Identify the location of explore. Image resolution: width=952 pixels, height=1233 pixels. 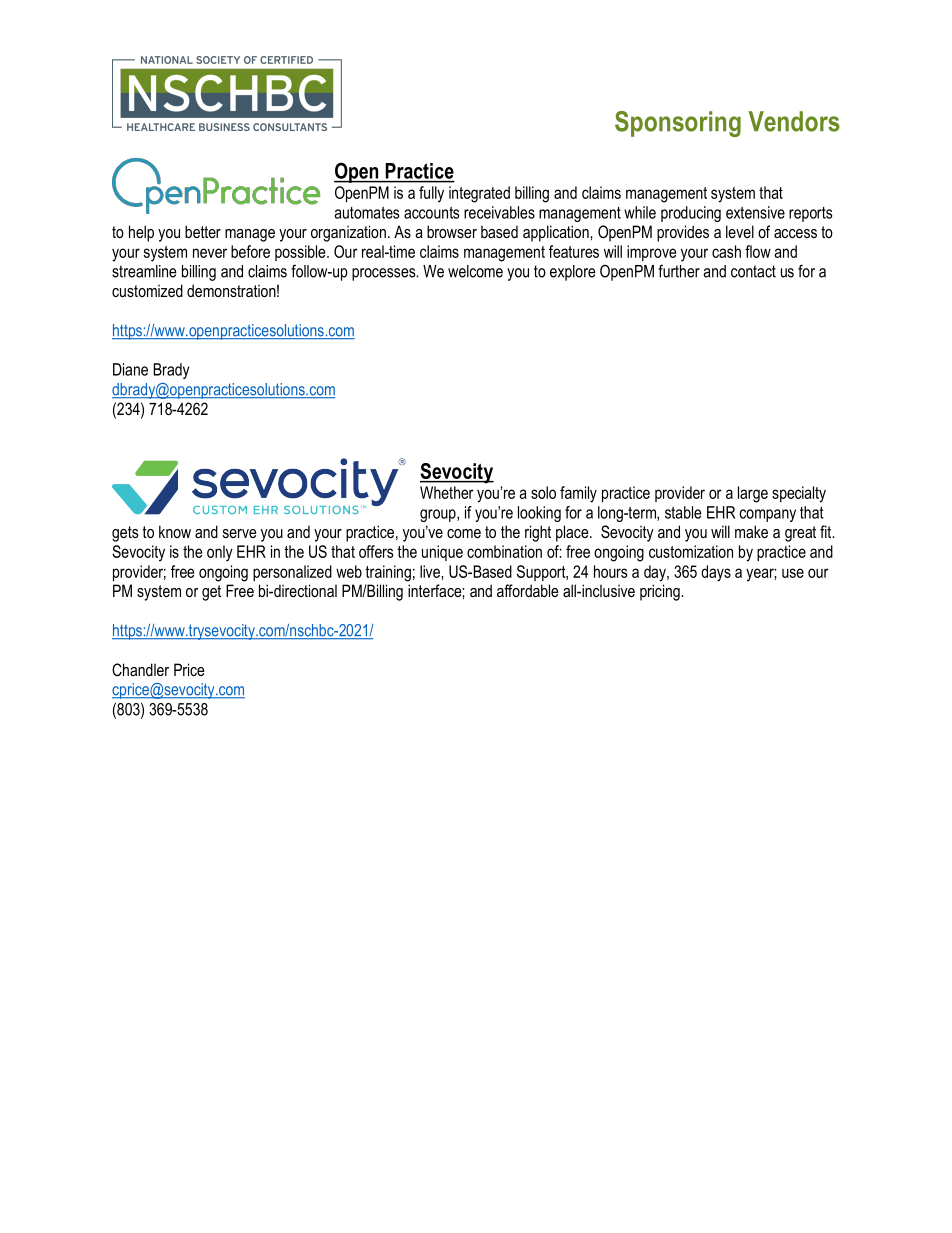
(573, 273).
